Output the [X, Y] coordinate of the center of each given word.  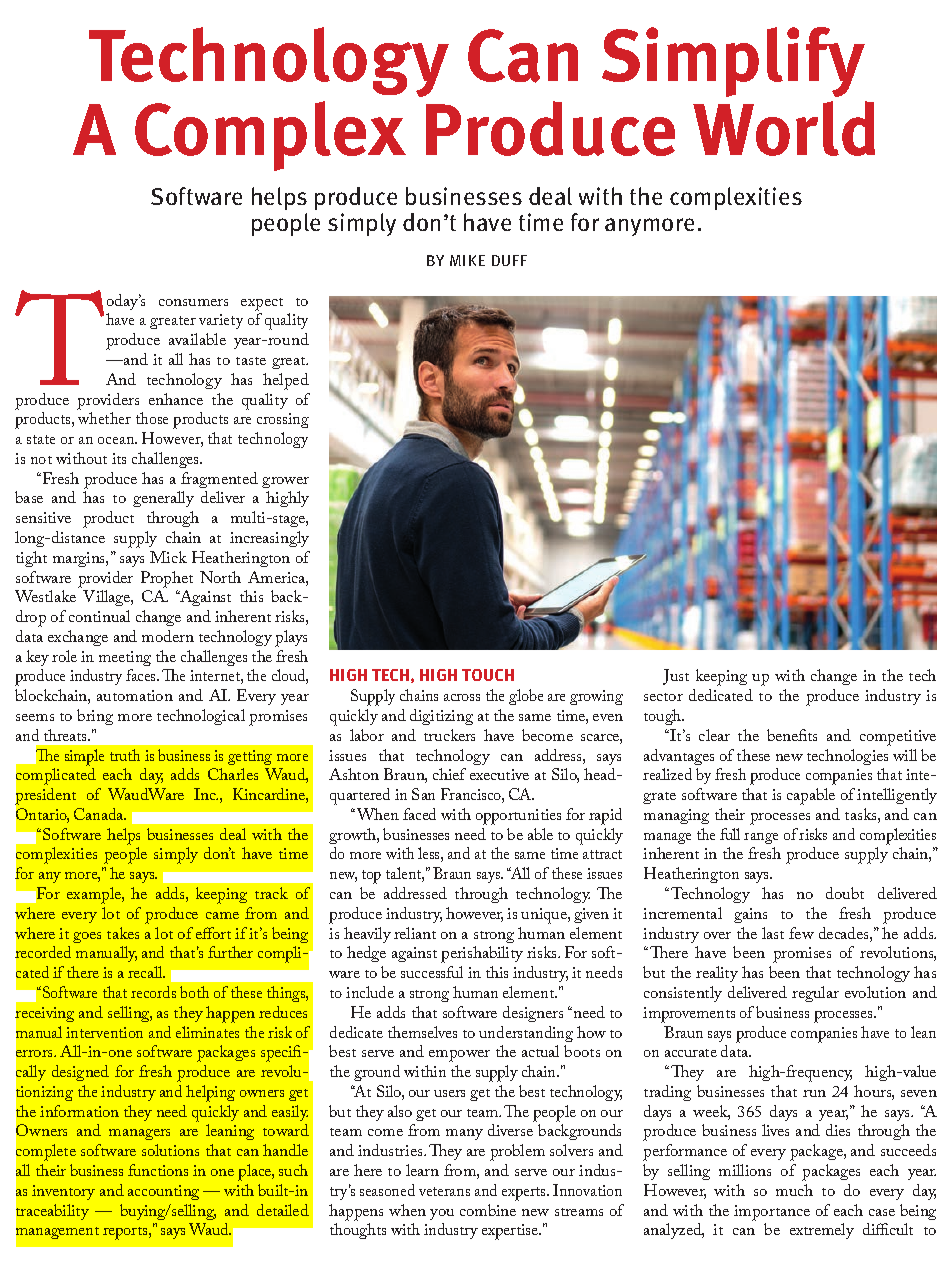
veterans [444, 1191]
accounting [163, 1192]
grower [285, 482]
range [761, 838]
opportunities [518, 817]
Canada [100, 814]
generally [163, 499]
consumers [193, 302]
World [784, 128]
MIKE [467, 260]
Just [676, 677]
